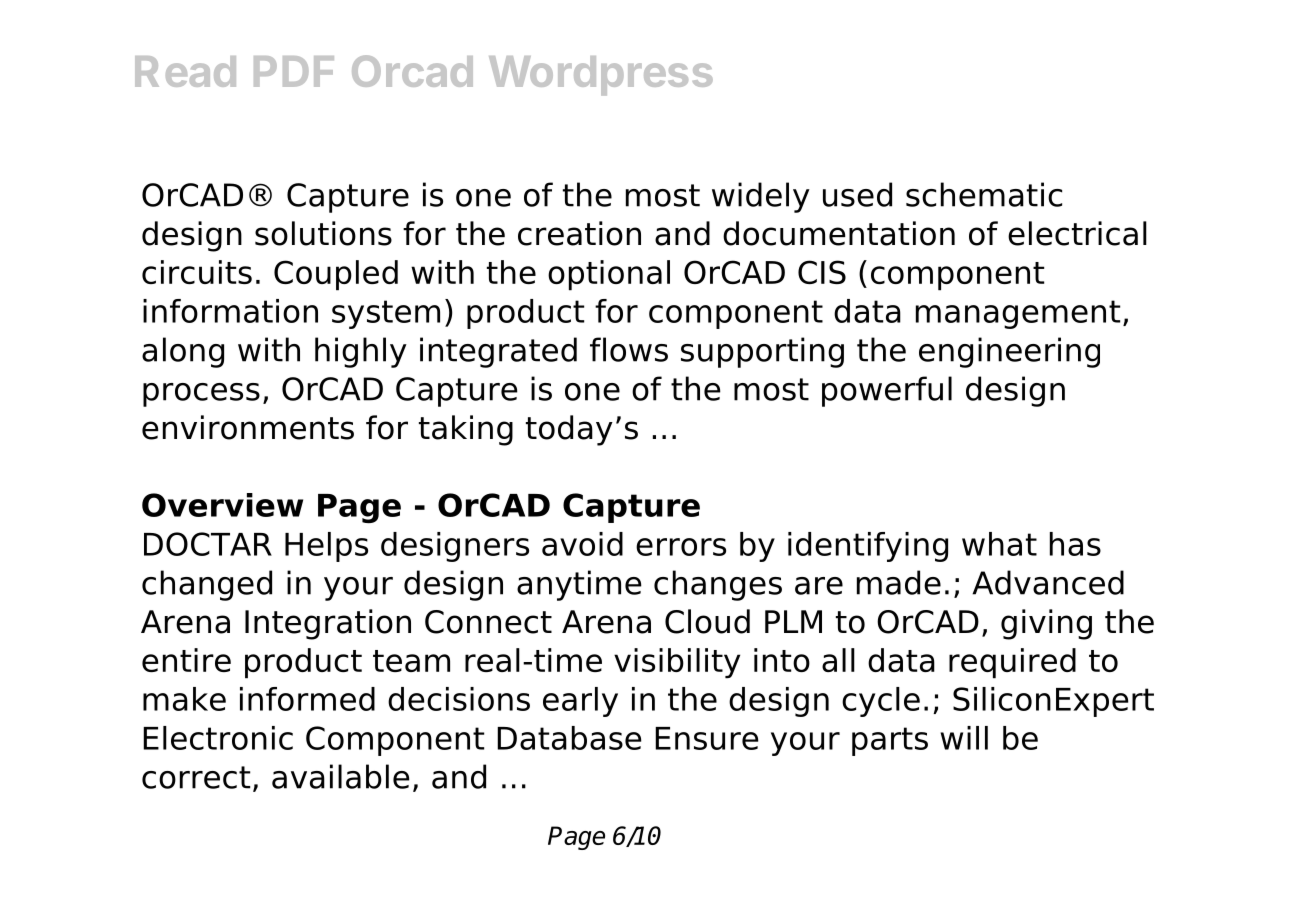  Describe the element at coordinates (601, 75) in the screenshot. I see `Wordpress` at that location.
